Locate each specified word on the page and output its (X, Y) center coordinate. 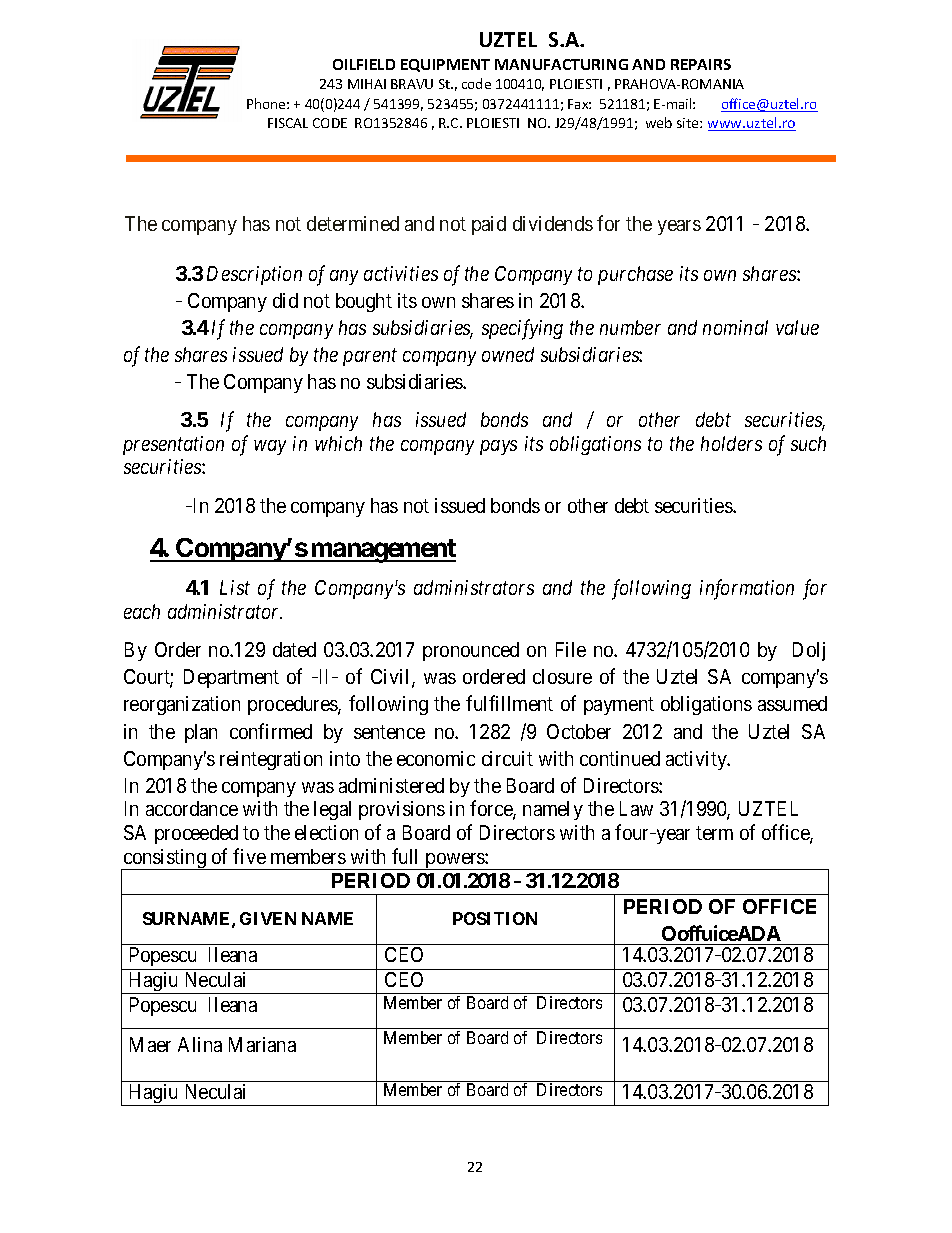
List (235, 587)
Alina (200, 1044)
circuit (507, 758)
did (285, 300)
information (747, 590)
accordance (192, 808)
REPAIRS (701, 64)
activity (698, 760)
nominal (735, 327)
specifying (522, 329)
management (382, 551)
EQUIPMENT (445, 65)
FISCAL (288, 123)
